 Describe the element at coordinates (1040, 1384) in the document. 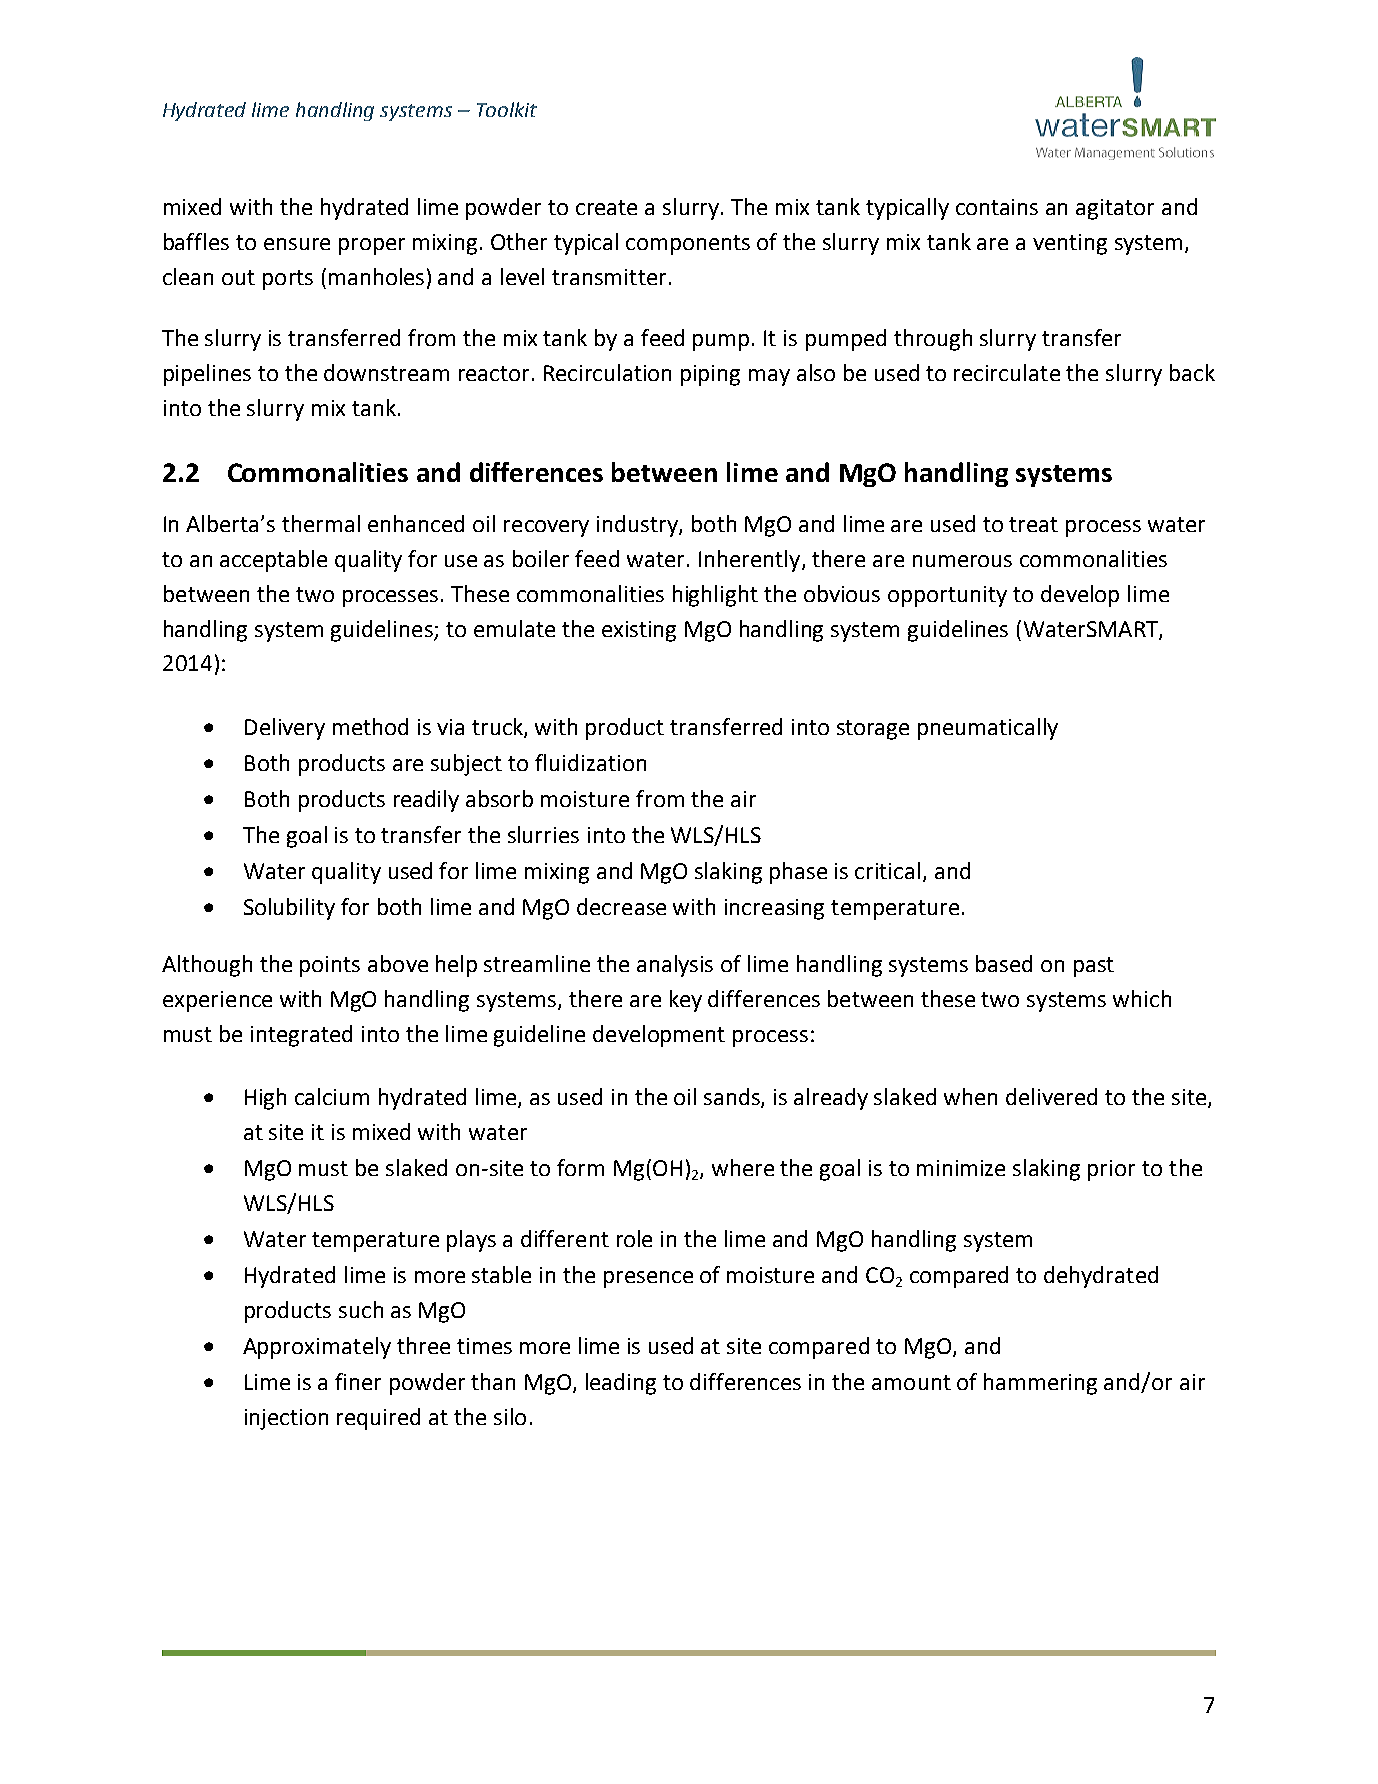

I see `hammering` at that location.
